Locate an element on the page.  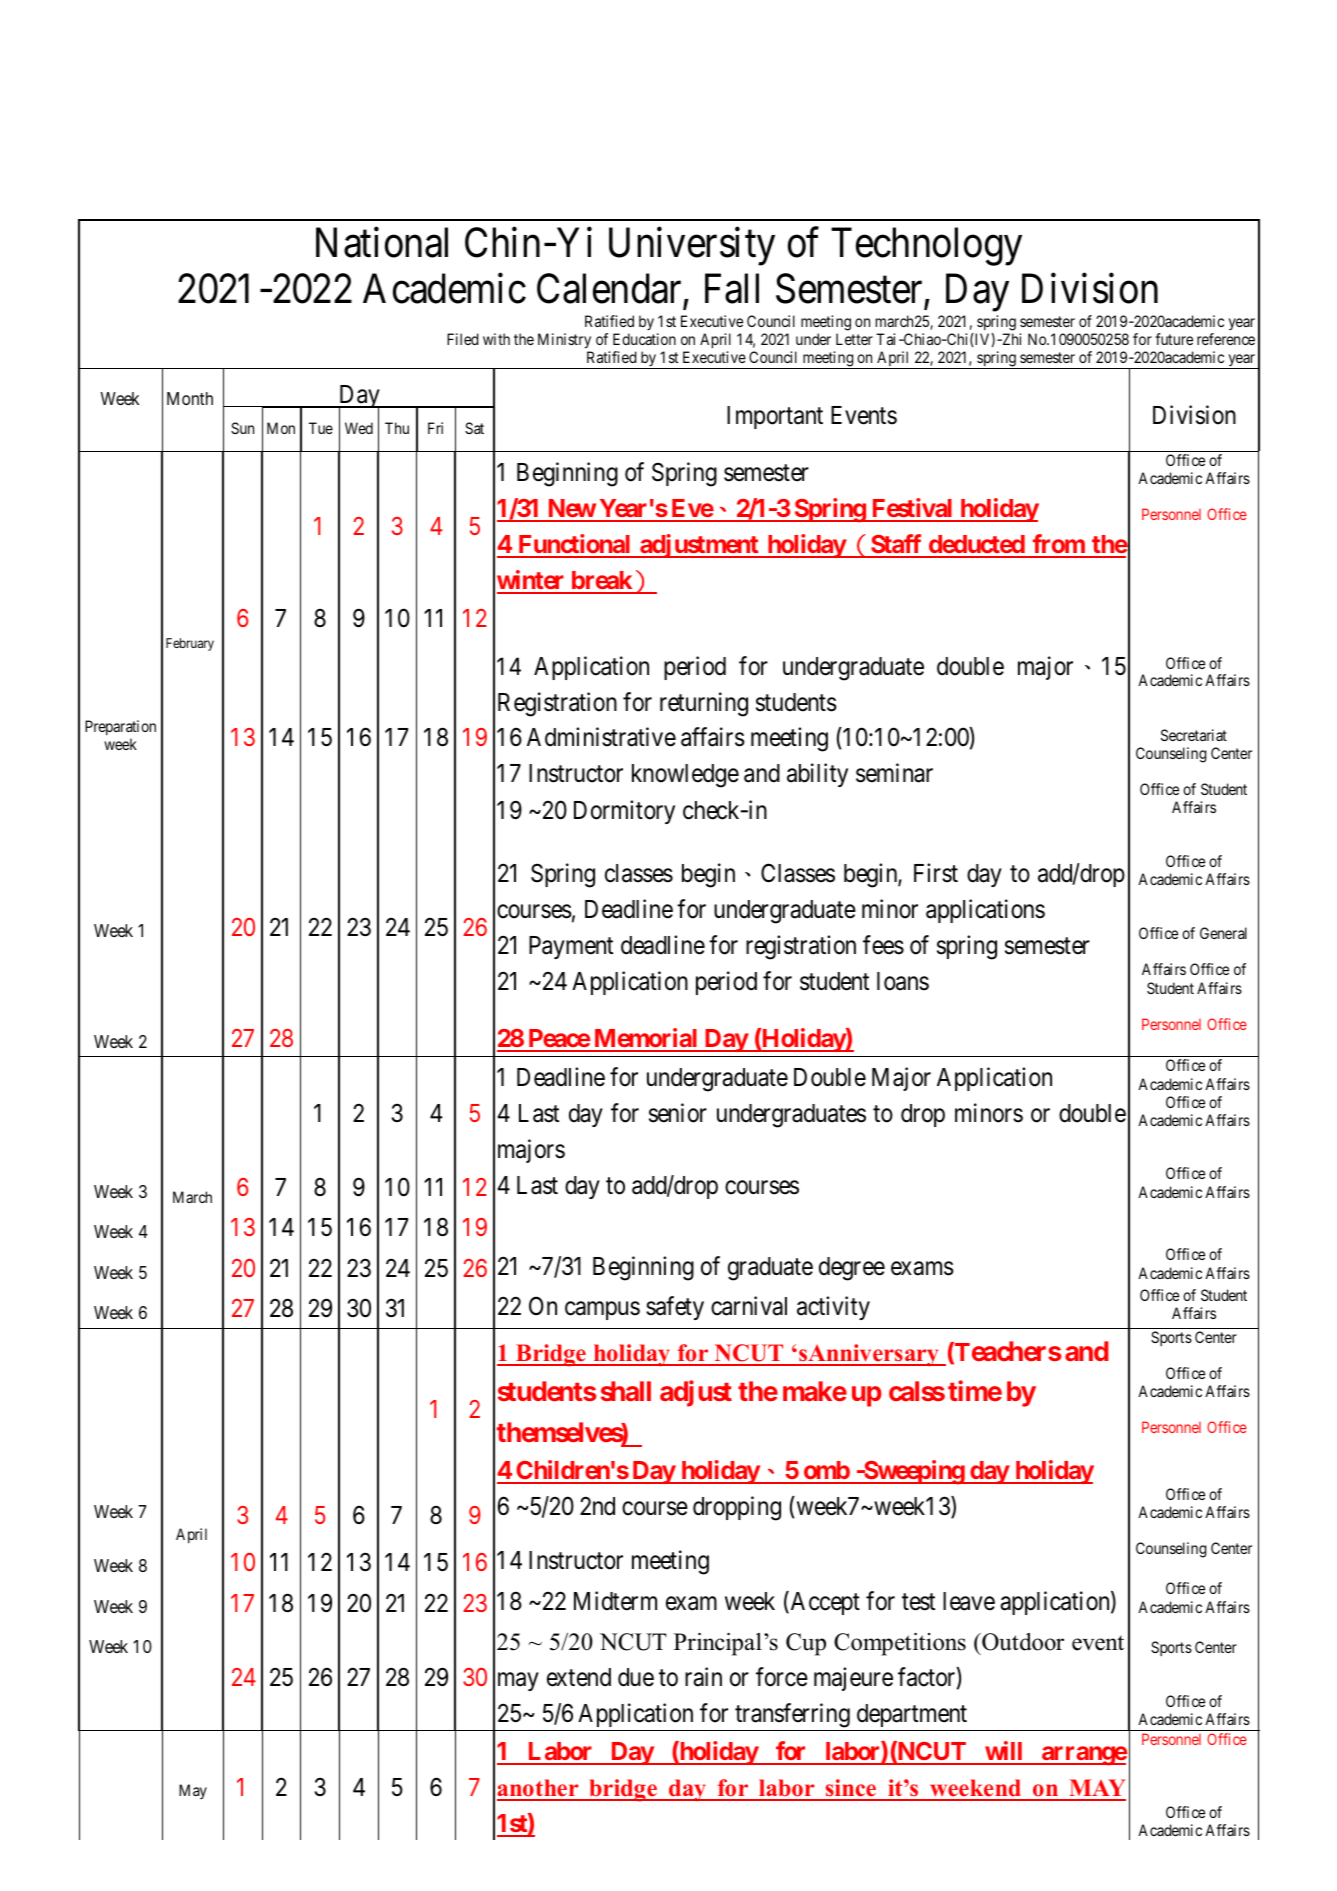
shall is located at coordinates (626, 1391).
